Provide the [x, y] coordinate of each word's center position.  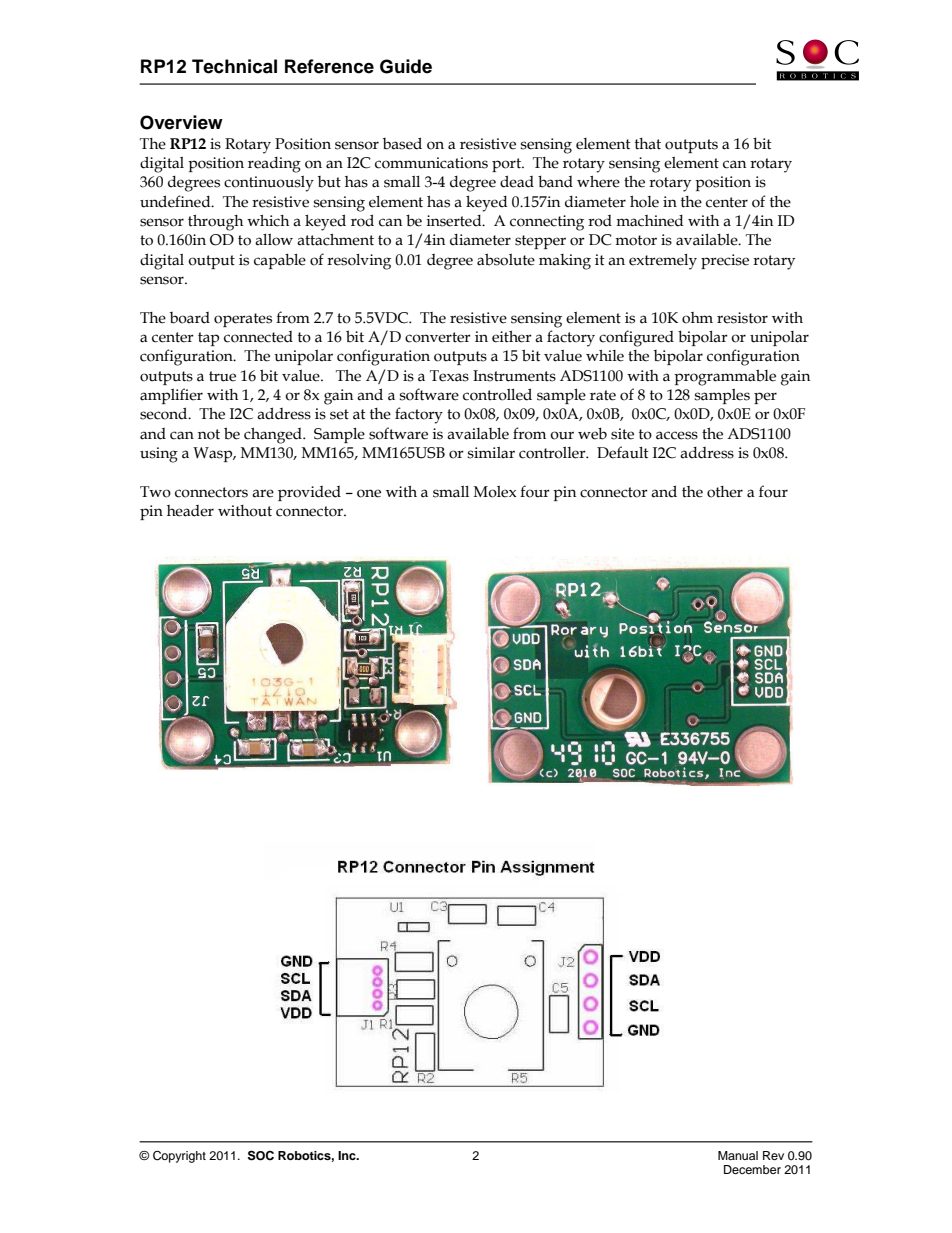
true [222, 376]
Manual [738, 1155]
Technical [234, 66]
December [752, 1169]
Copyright [179, 1157]
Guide [406, 66]
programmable [725, 377]
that [648, 144]
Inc [348, 1155]
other [725, 492]
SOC [261, 1155]
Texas [449, 376]
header [190, 511]
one [369, 493]
